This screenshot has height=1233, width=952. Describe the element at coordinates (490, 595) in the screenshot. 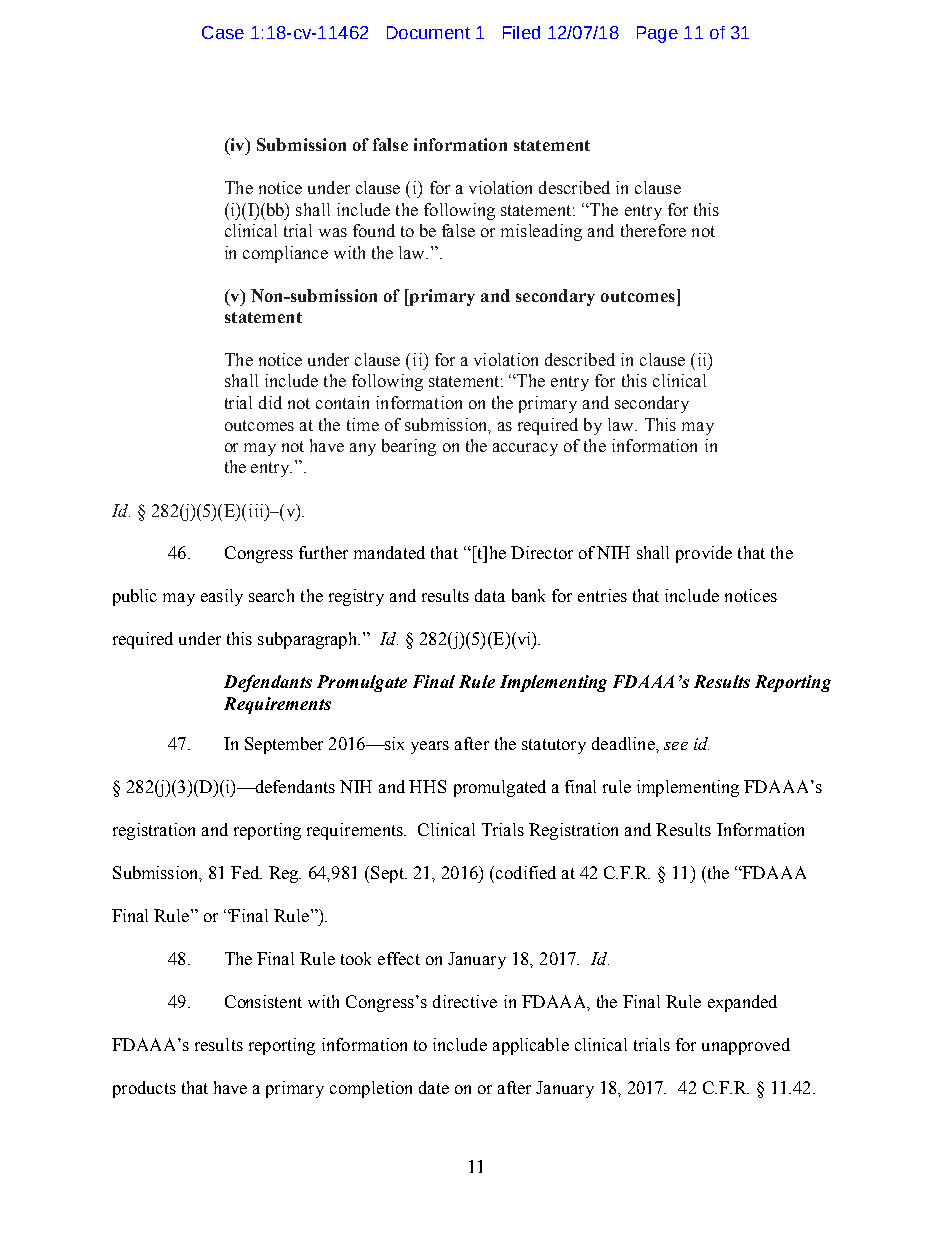

I see `data` at that location.
